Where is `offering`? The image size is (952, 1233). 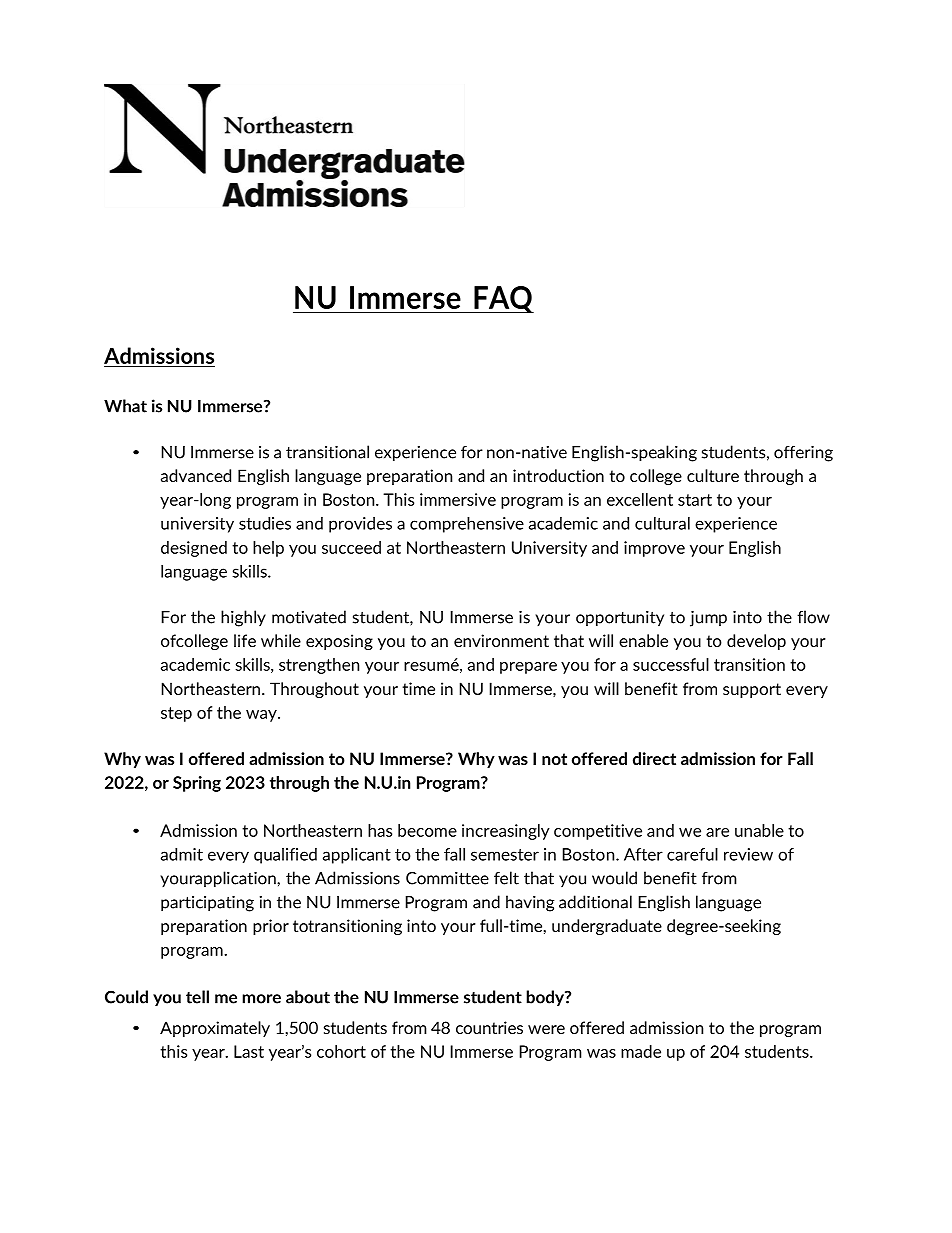
offering is located at coordinates (803, 454).
